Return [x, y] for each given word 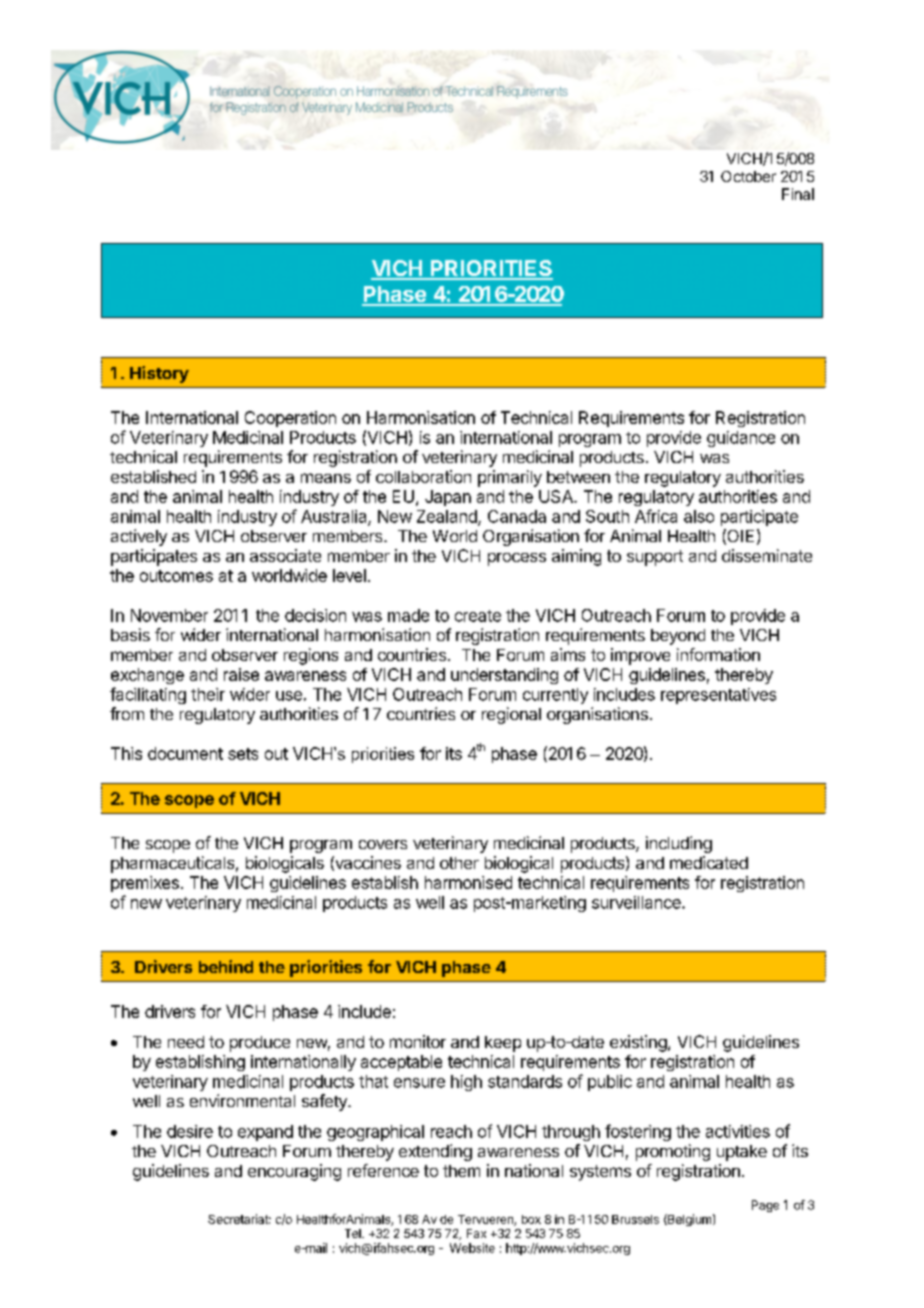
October [748, 176]
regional [511, 715]
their [208, 694]
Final [798, 194]
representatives [718, 696]
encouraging [294, 1172]
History [159, 374]
